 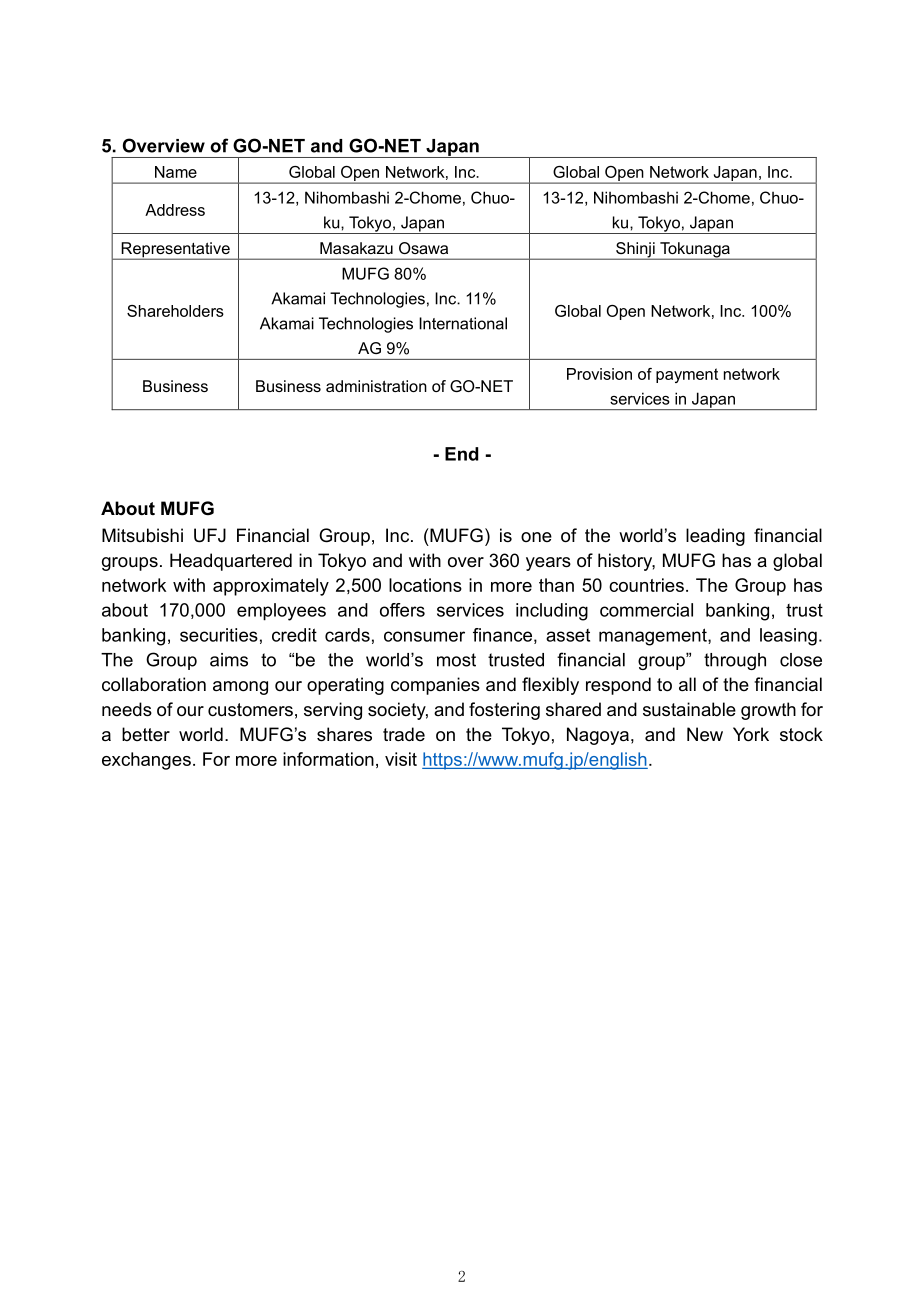 I want to click on better, so click(x=146, y=734).
